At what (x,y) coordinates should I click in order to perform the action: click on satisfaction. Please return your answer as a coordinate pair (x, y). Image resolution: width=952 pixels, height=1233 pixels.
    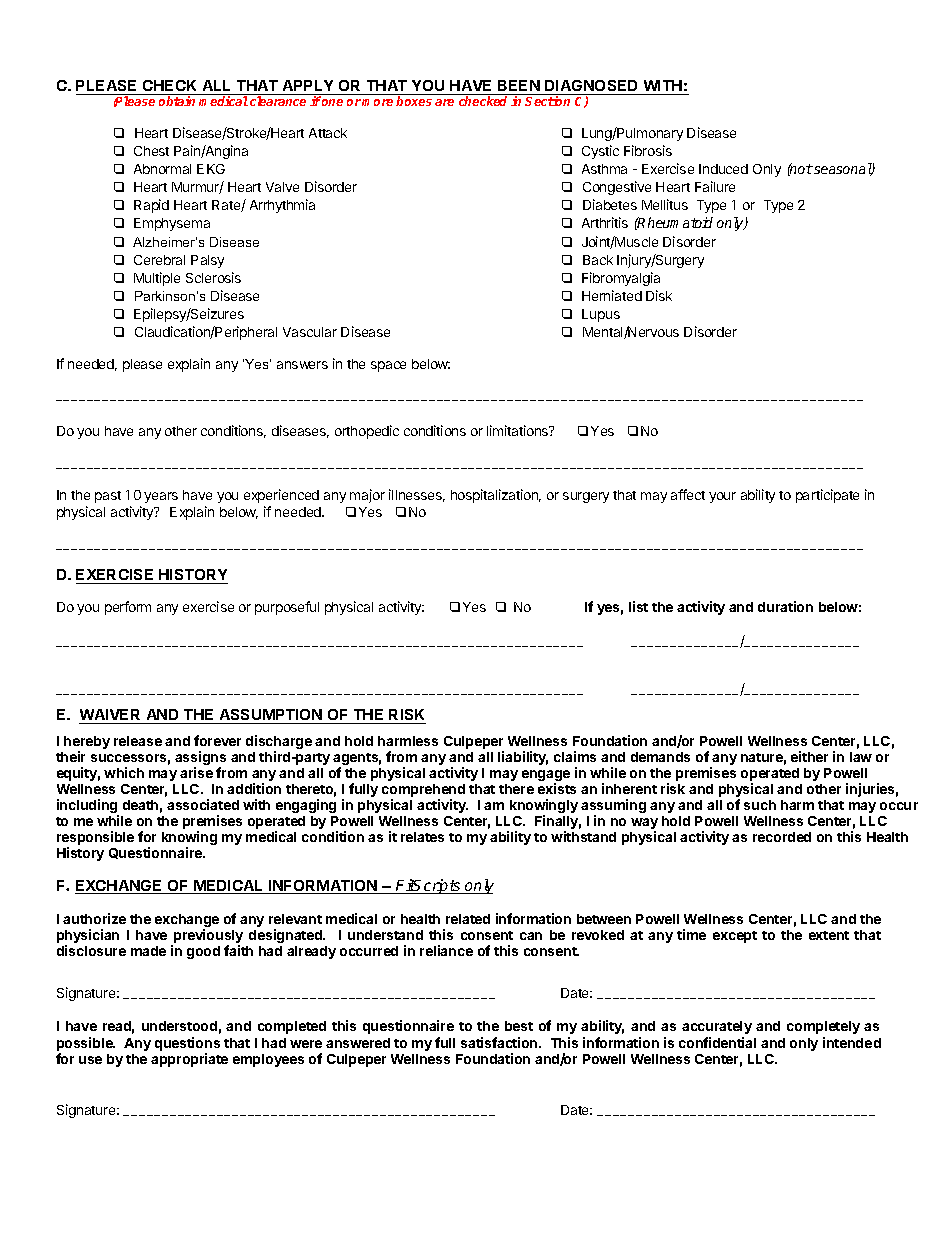
    Looking at the image, I should click on (500, 1042).
